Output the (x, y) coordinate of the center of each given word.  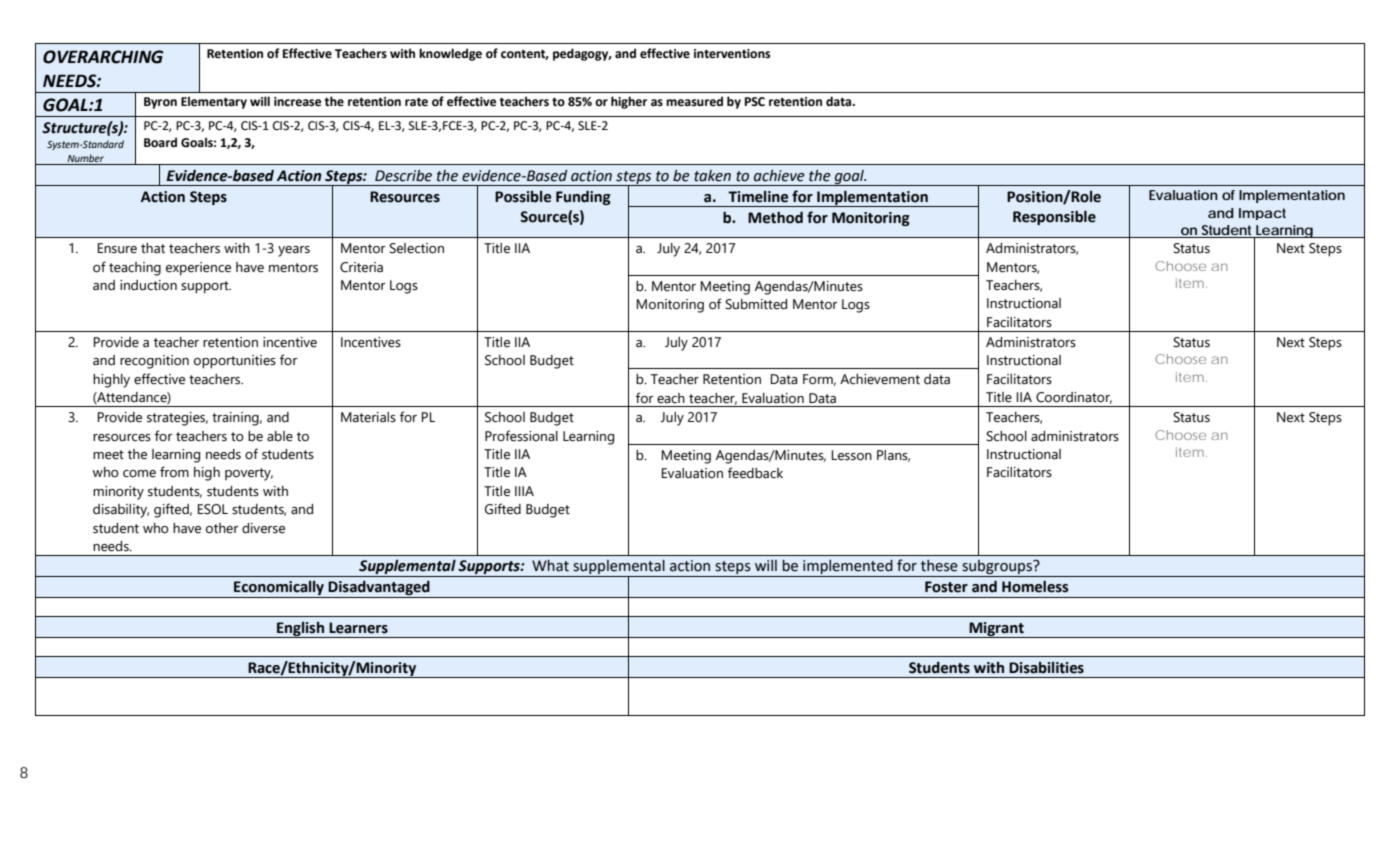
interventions (732, 54)
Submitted (756, 304)
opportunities (235, 362)
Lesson (851, 455)
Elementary (214, 102)
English (300, 629)
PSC (755, 102)
